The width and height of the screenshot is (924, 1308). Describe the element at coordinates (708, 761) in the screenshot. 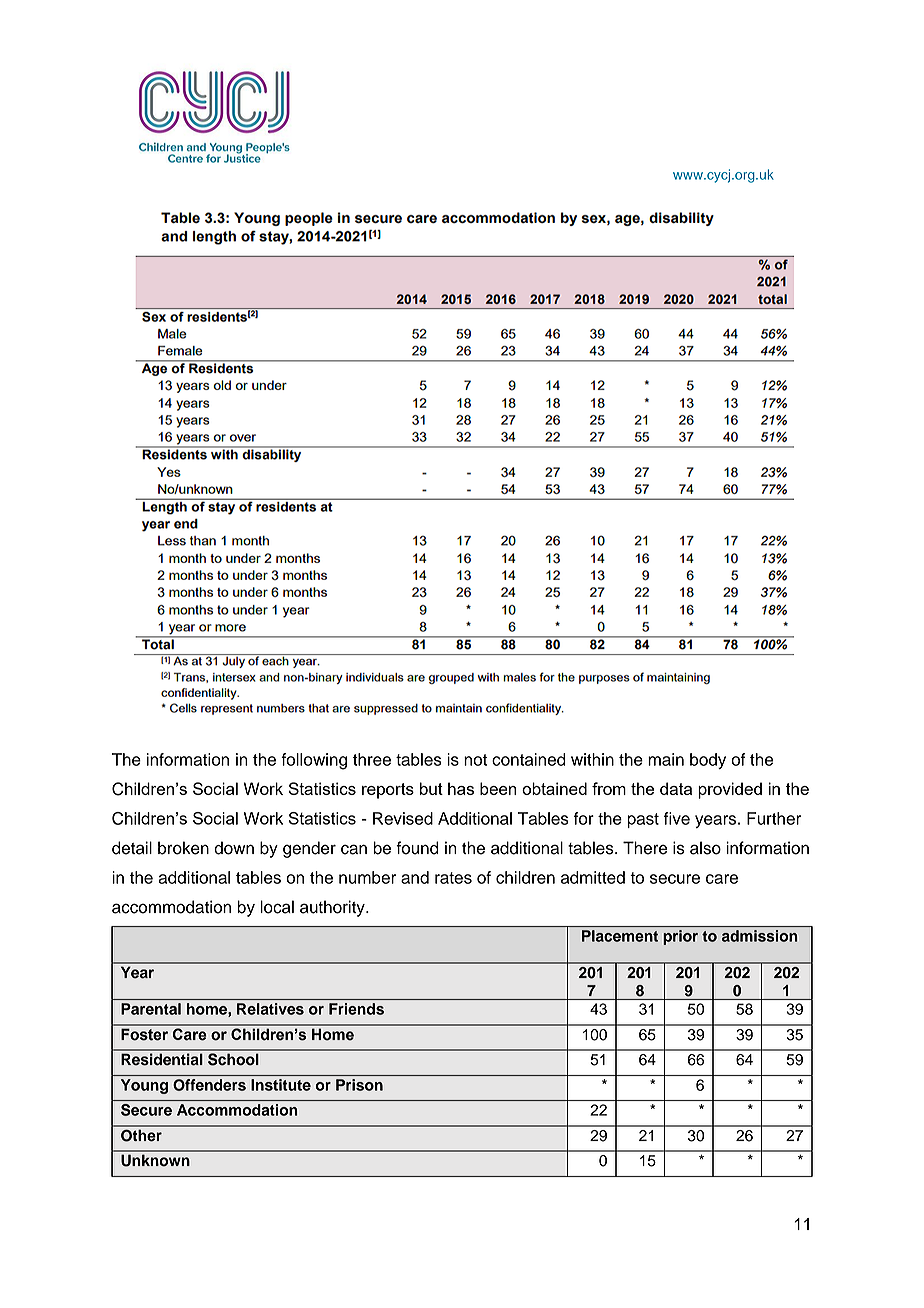

I see `body` at that location.
